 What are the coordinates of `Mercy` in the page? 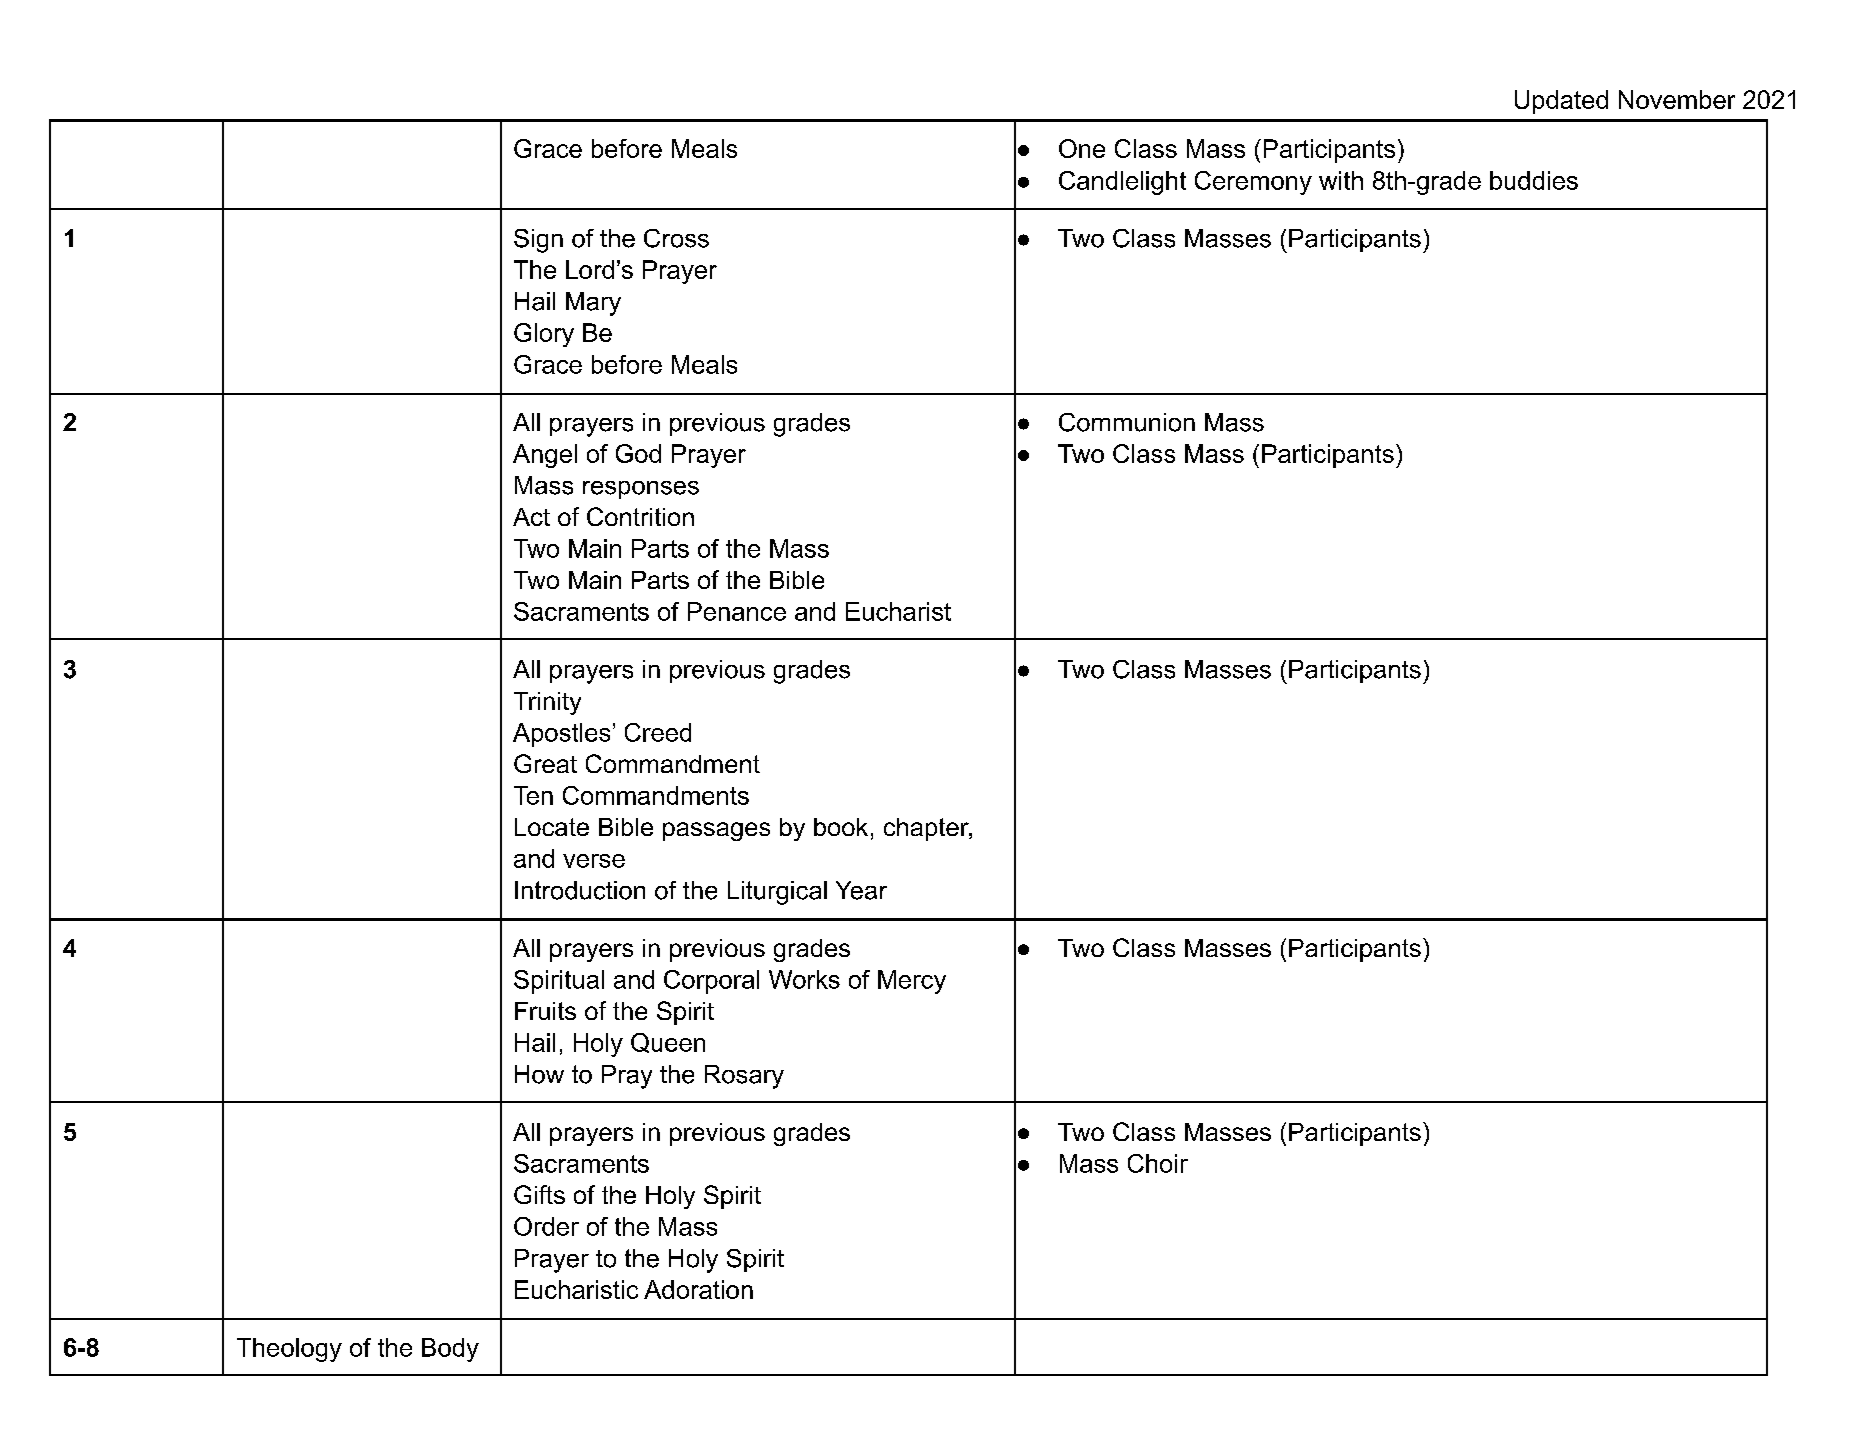 It's located at (912, 982).
